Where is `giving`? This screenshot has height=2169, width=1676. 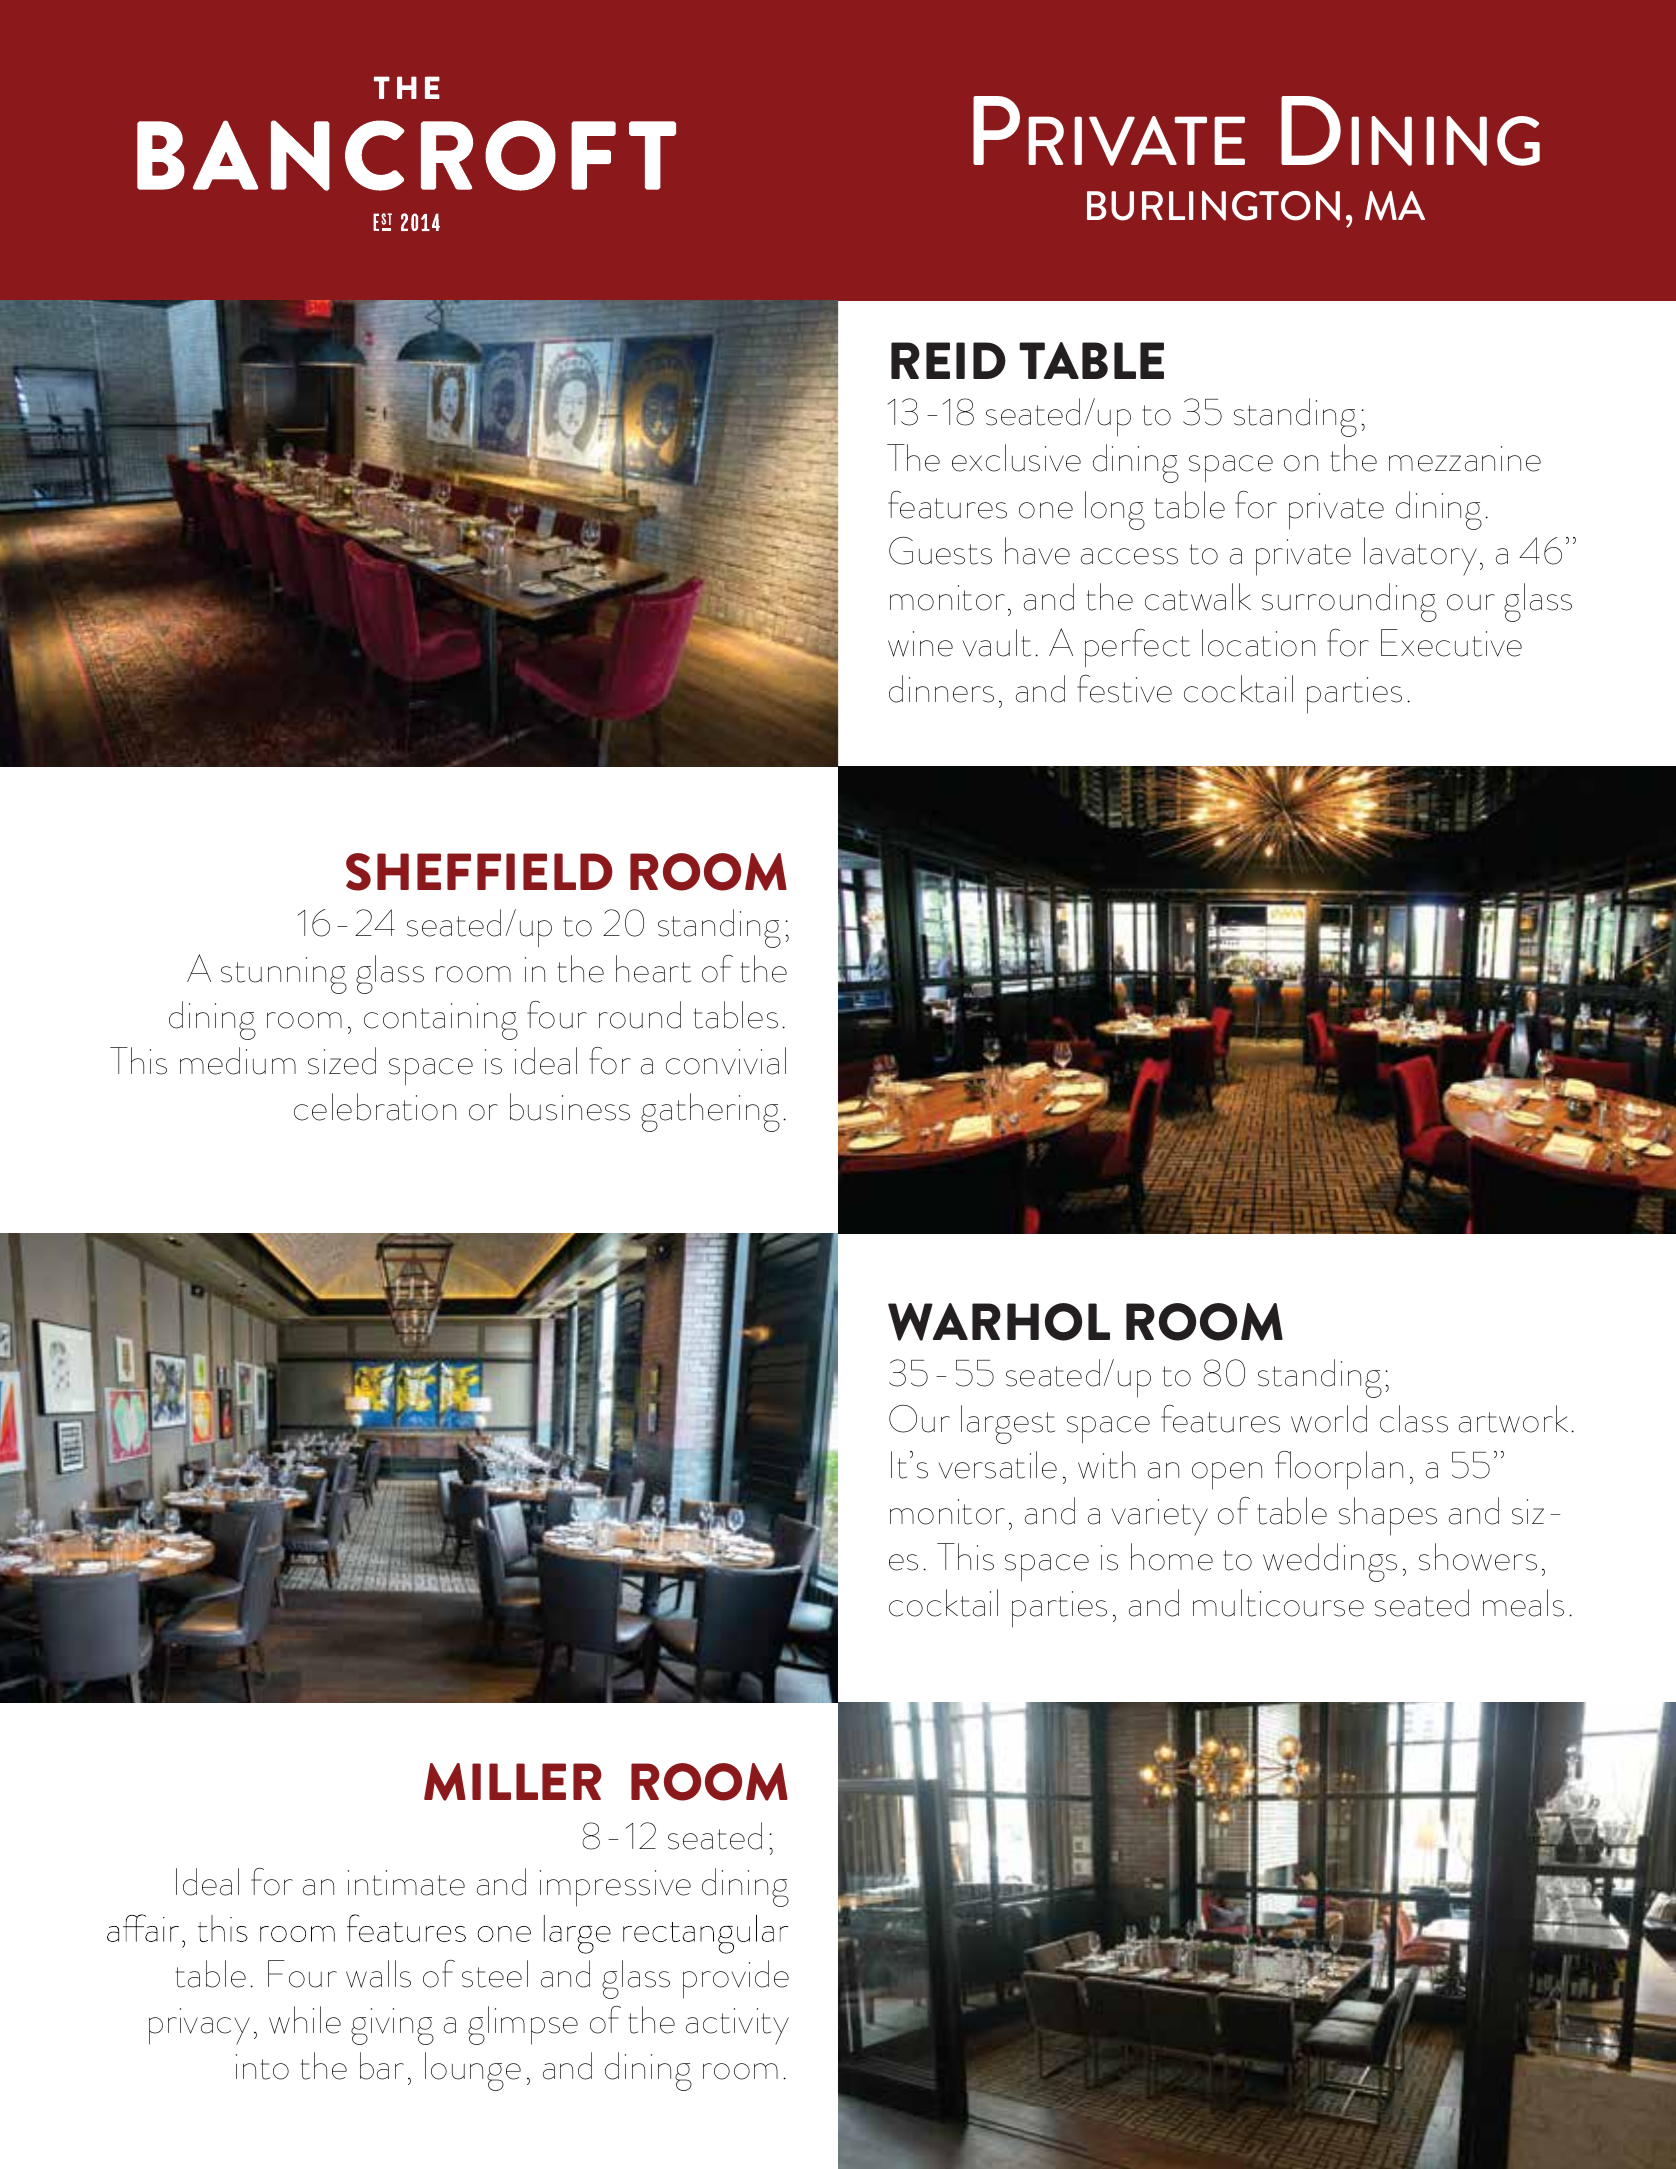 giving is located at coordinates (392, 2026).
